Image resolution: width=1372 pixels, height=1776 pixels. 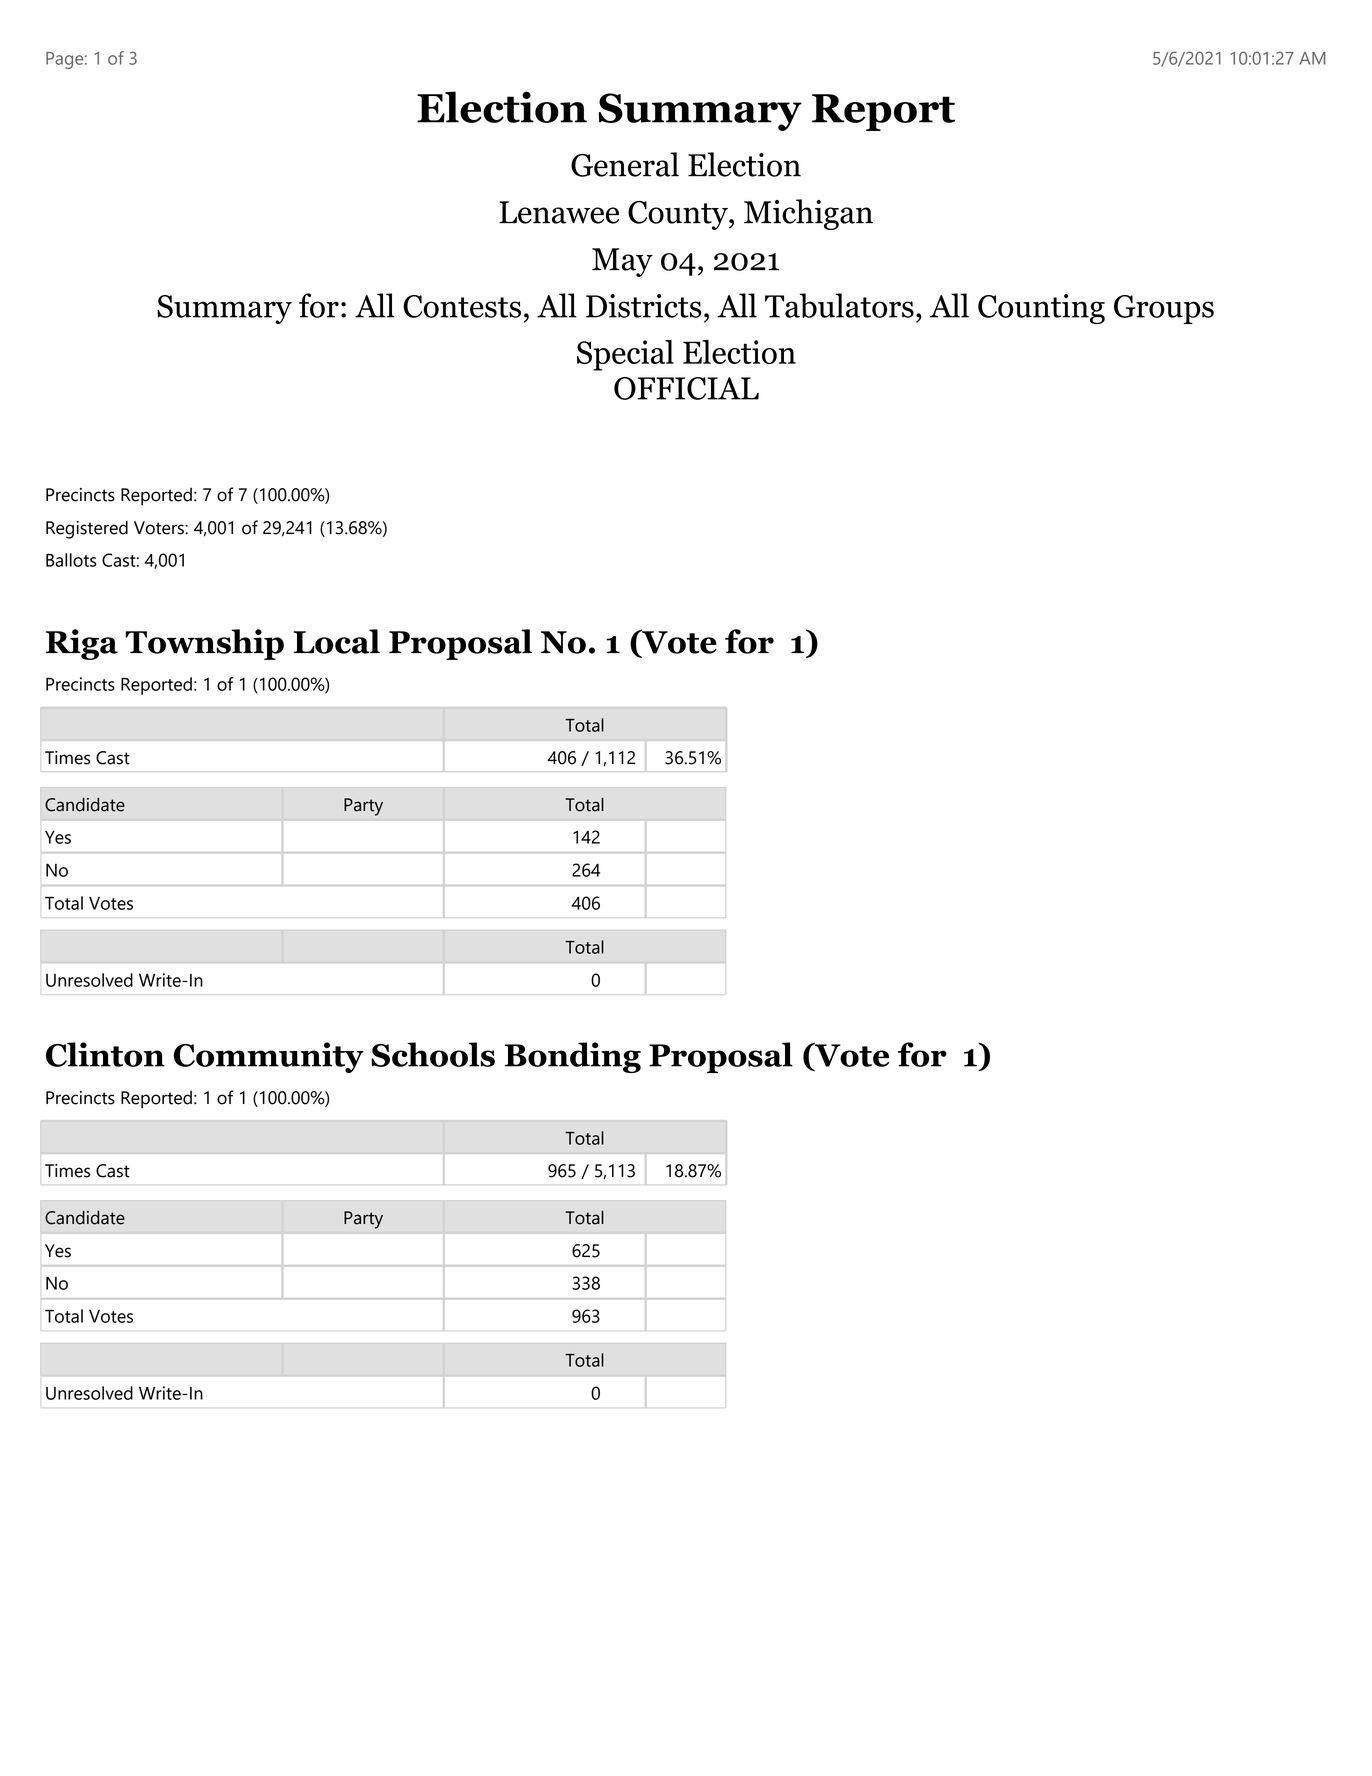 What do you see at coordinates (1041, 309) in the page?
I see `Counting` at bounding box center [1041, 309].
